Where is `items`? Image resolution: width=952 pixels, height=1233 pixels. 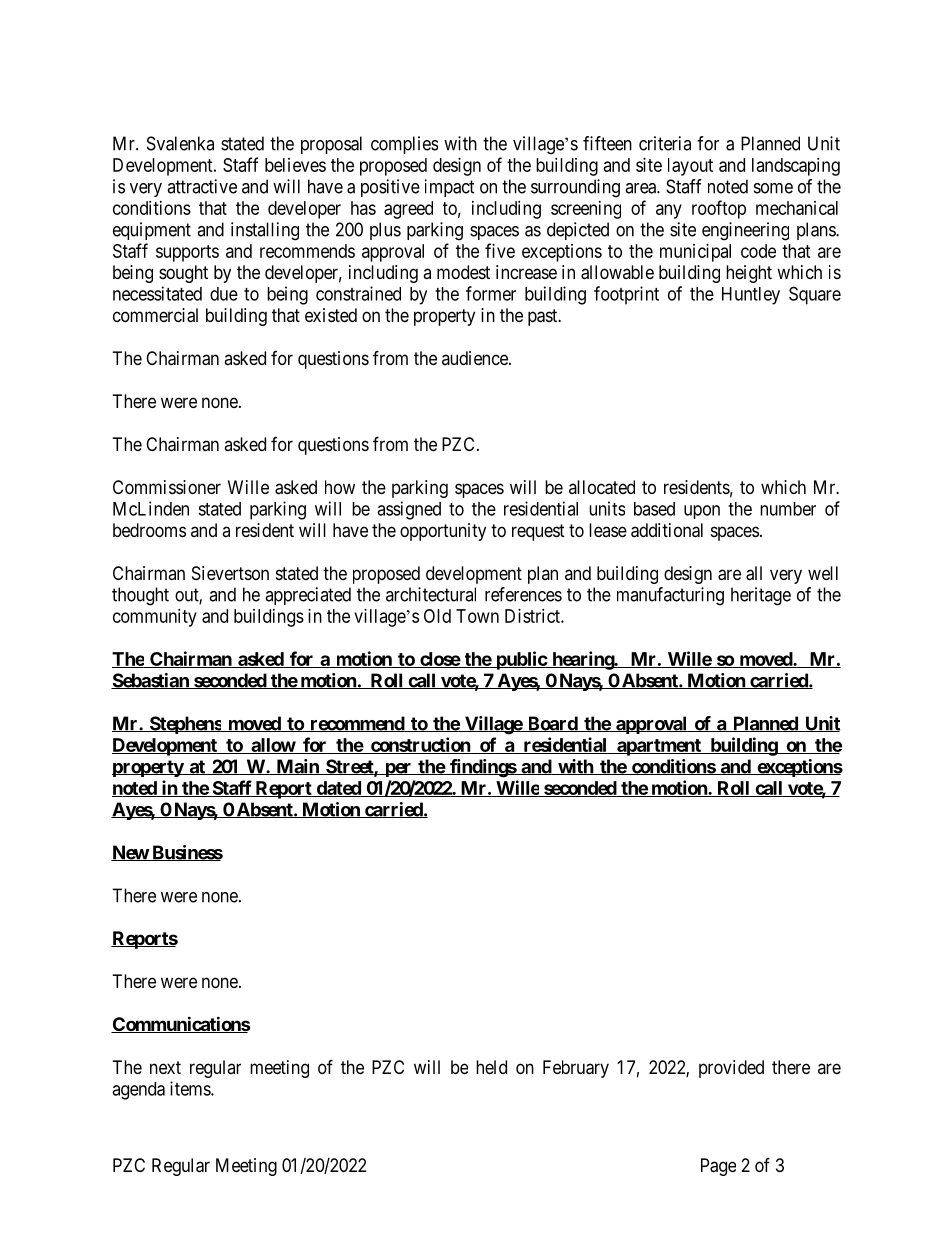
items is located at coordinates (191, 1088).
